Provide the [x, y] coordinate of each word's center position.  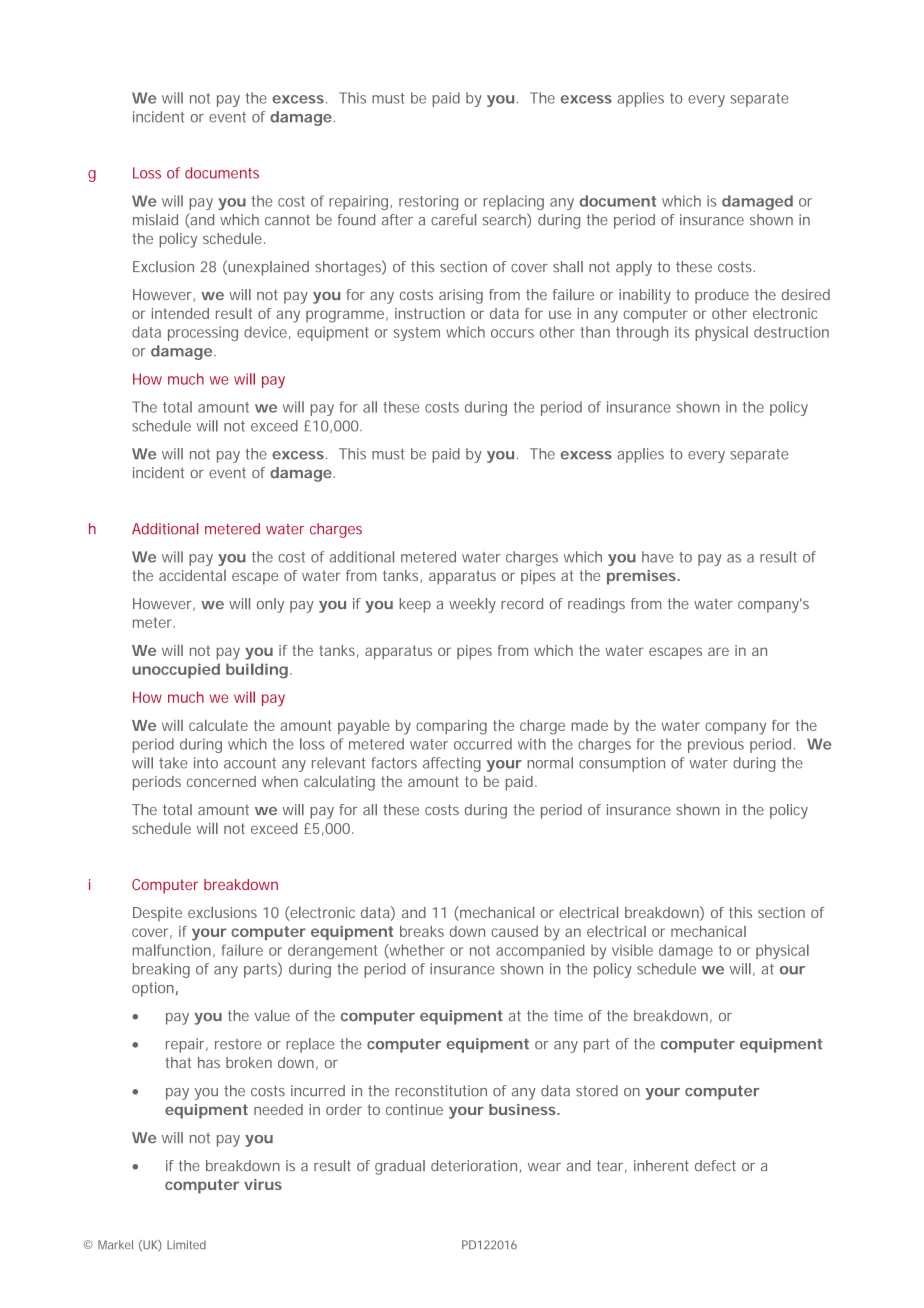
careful [453, 220]
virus [263, 1184]
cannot [287, 220]
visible [632, 950]
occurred [483, 744]
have [657, 557]
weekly [472, 605]
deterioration [475, 1166]
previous [716, 745]
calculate [218, 725]
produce [722, 296]
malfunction [172, 950]
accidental [192, 575]
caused [515, 931]
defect [715, 1165]
